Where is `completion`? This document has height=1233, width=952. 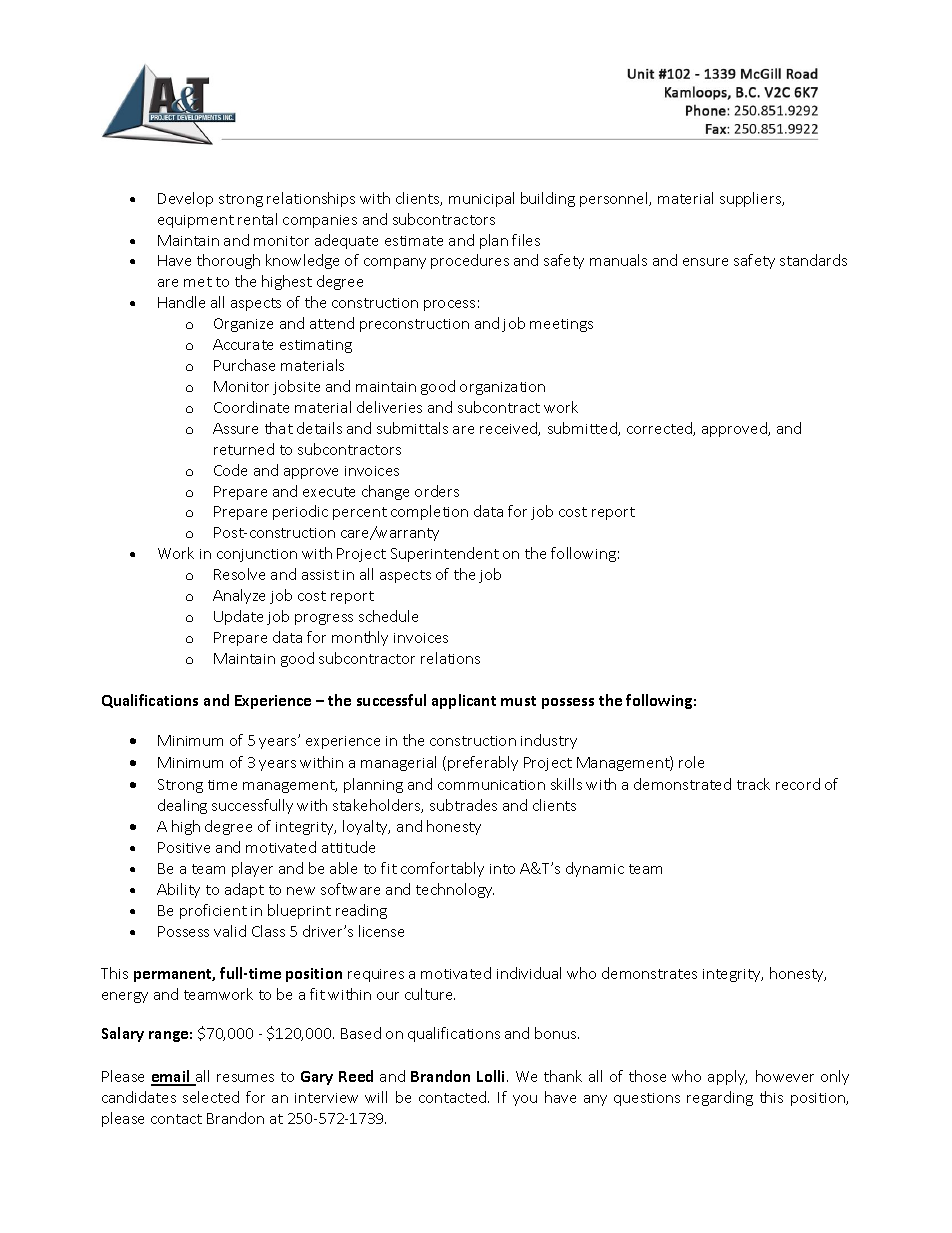
completion is located at coordinates (429, 512).
